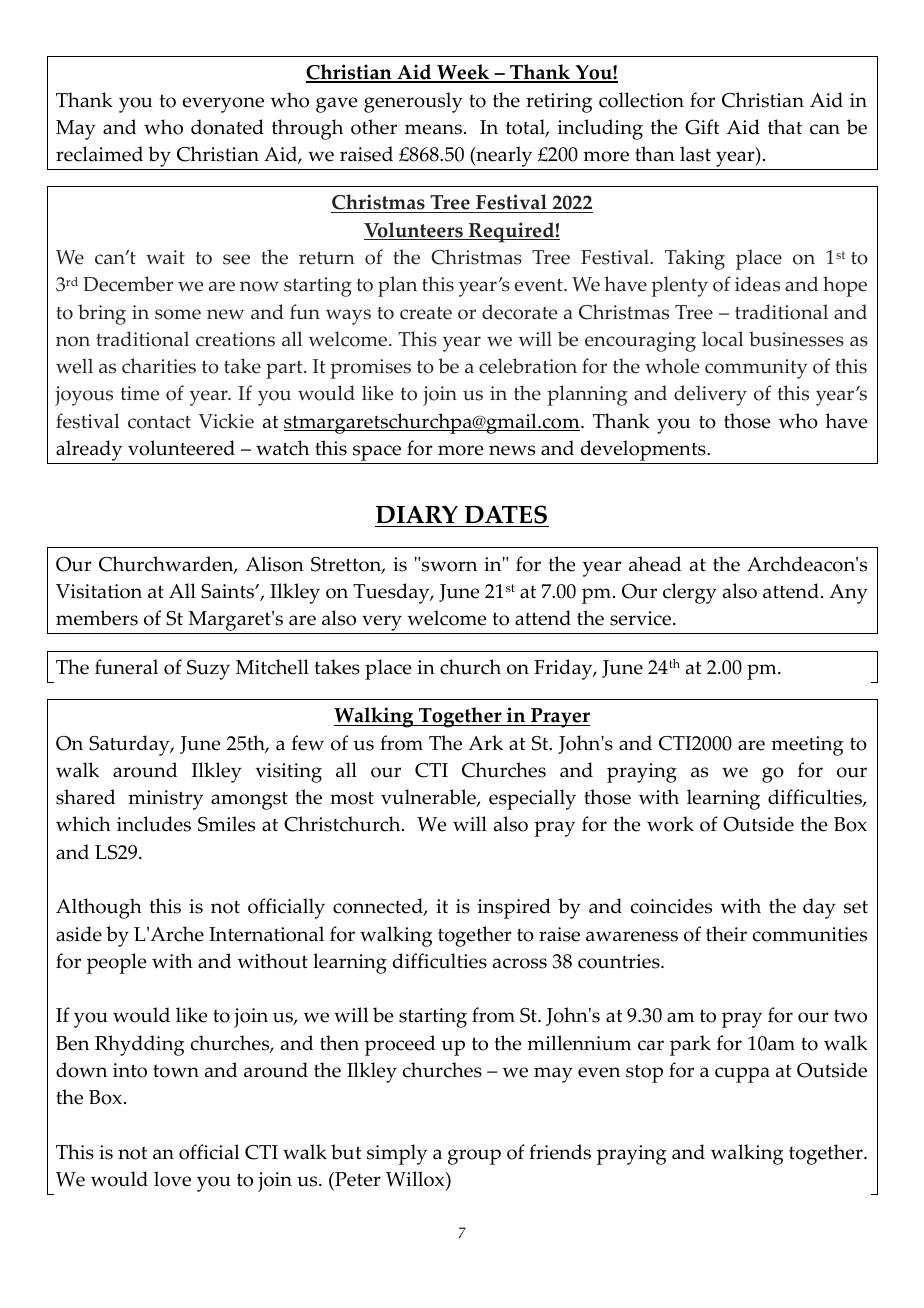  I want to click on that, so click(785, 127).
